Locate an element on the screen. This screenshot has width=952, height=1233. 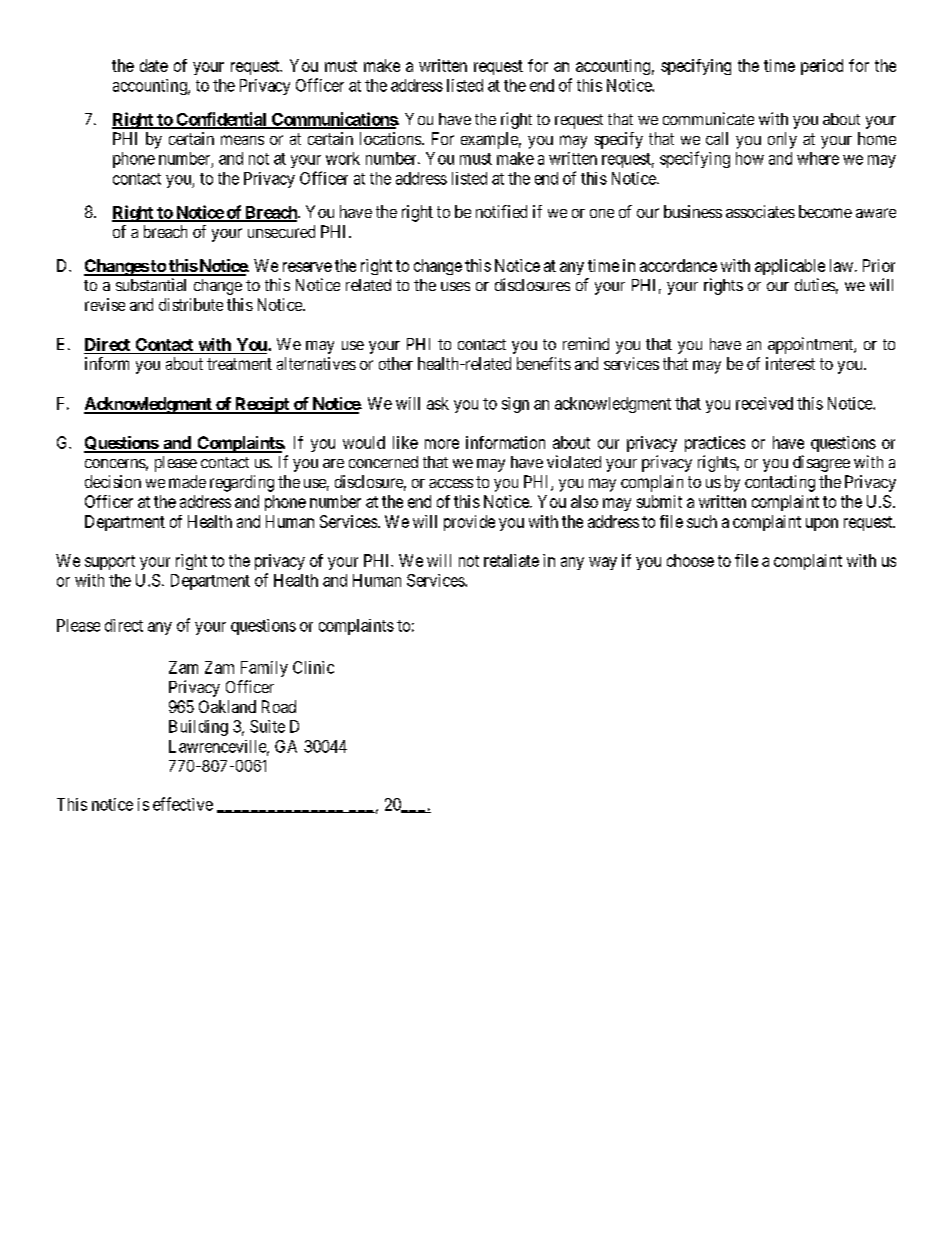
applicable is located at coordinates (790, 267).
